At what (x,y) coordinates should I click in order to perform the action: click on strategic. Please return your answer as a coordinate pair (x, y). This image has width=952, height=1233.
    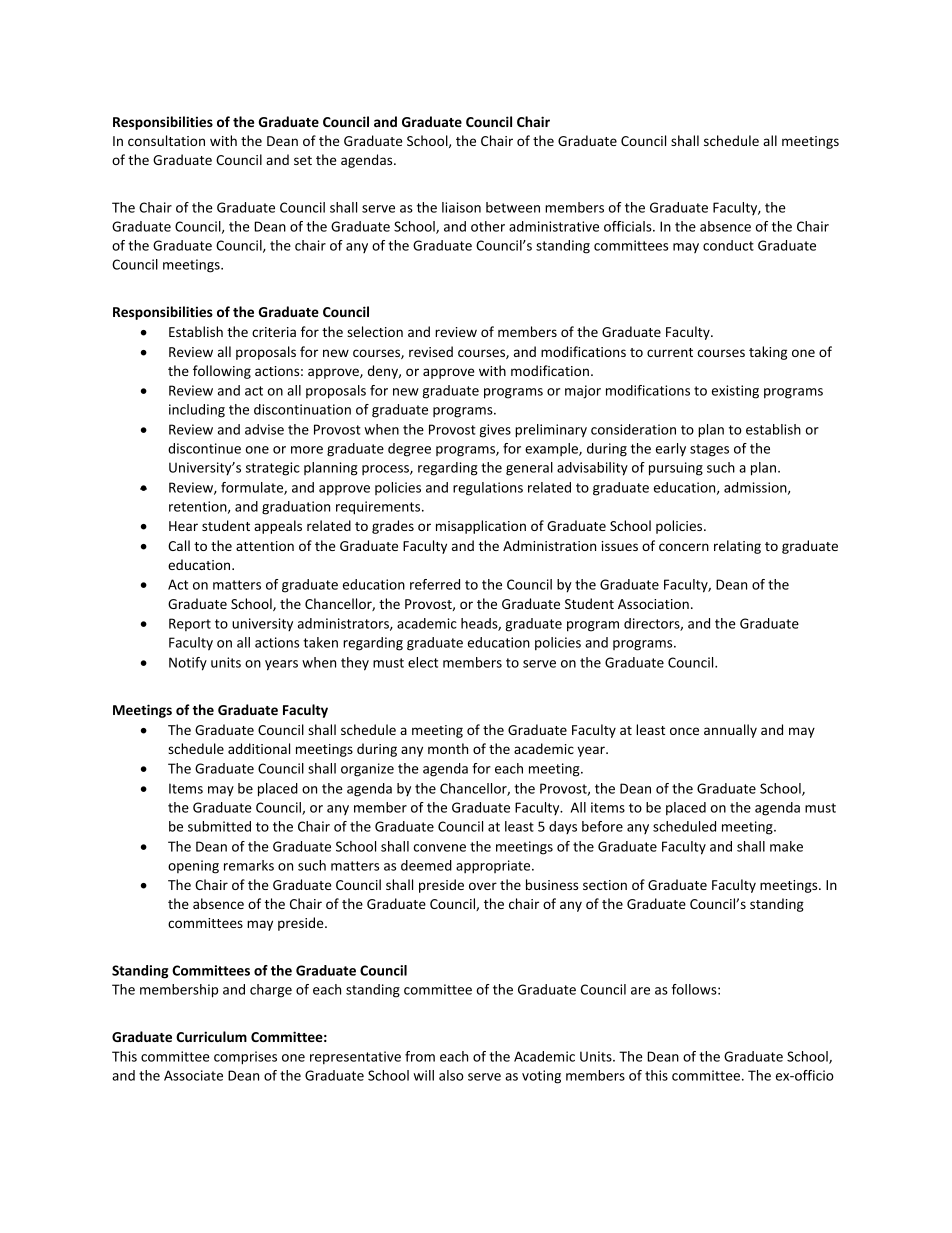
    Looking at the image, I should click on (273, 469).
